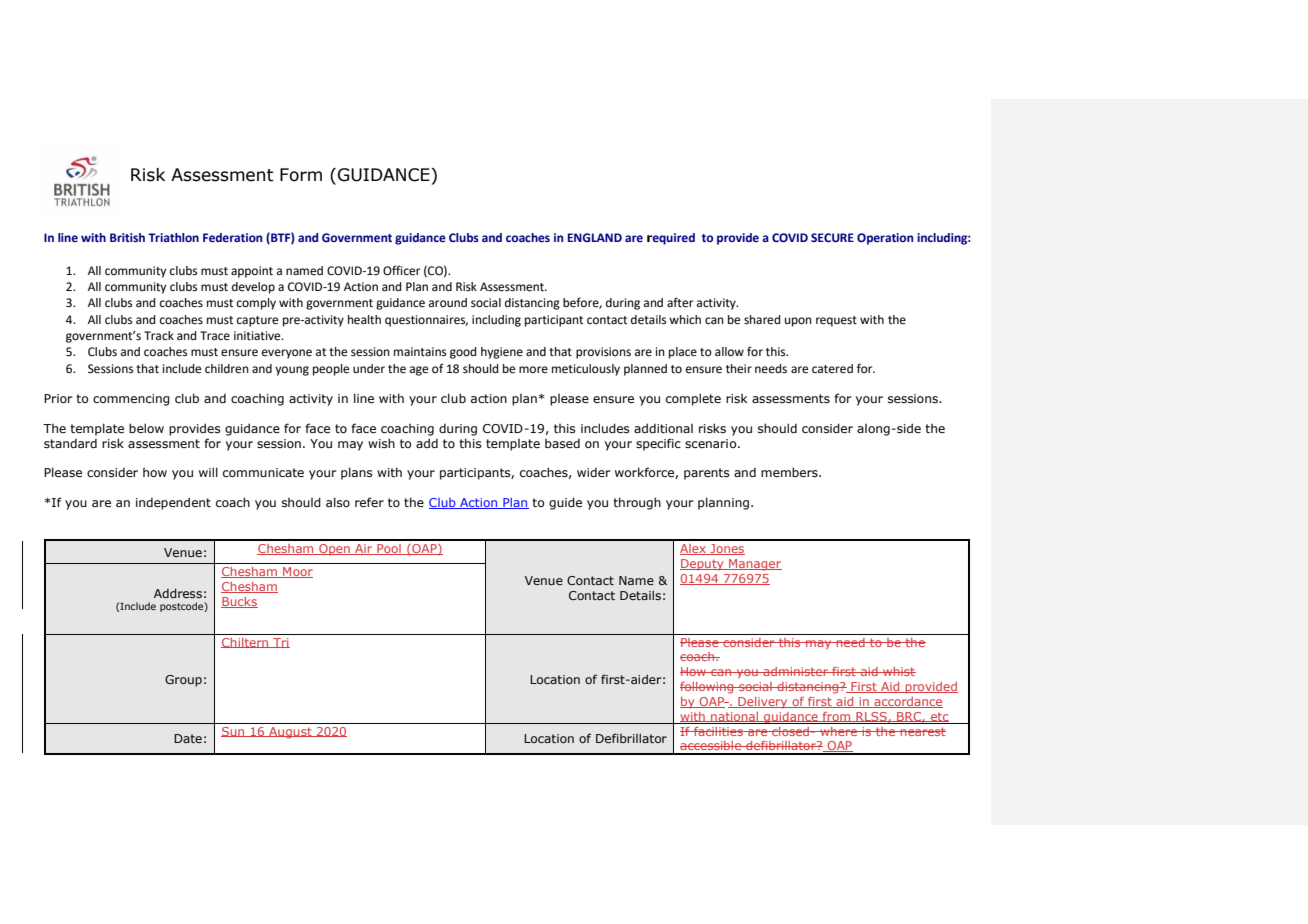 The width and height of the screenshot is (1308, 924). Describe the element at coordinates (188, 738) in the screenshot. I see `Date` at that location.
